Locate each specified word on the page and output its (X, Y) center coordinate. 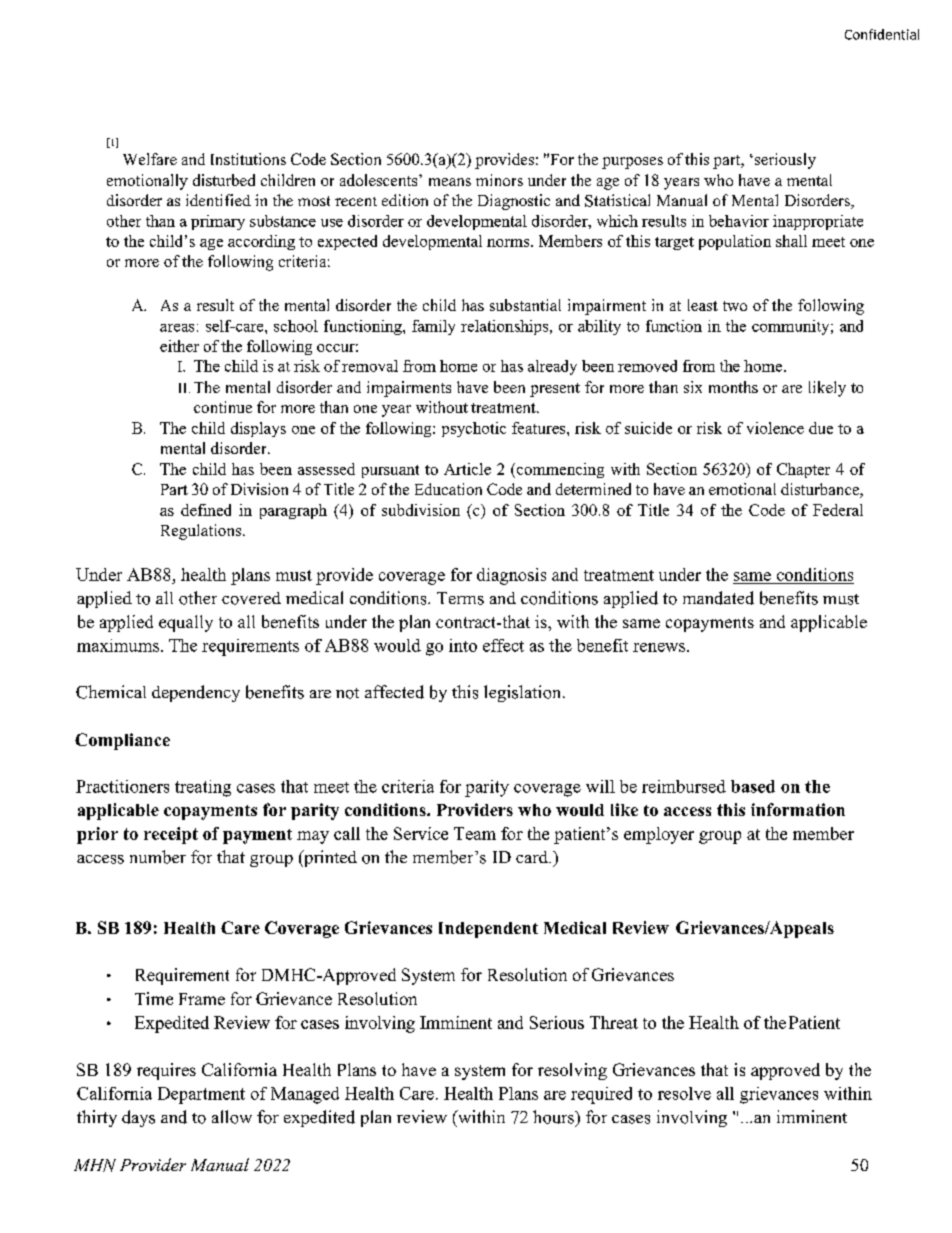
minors (499, 180)
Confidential (882, 34)
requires (166, 1071)
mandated (718, 598)
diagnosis (511, 576)
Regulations (202, 532)
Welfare (150, 159)
